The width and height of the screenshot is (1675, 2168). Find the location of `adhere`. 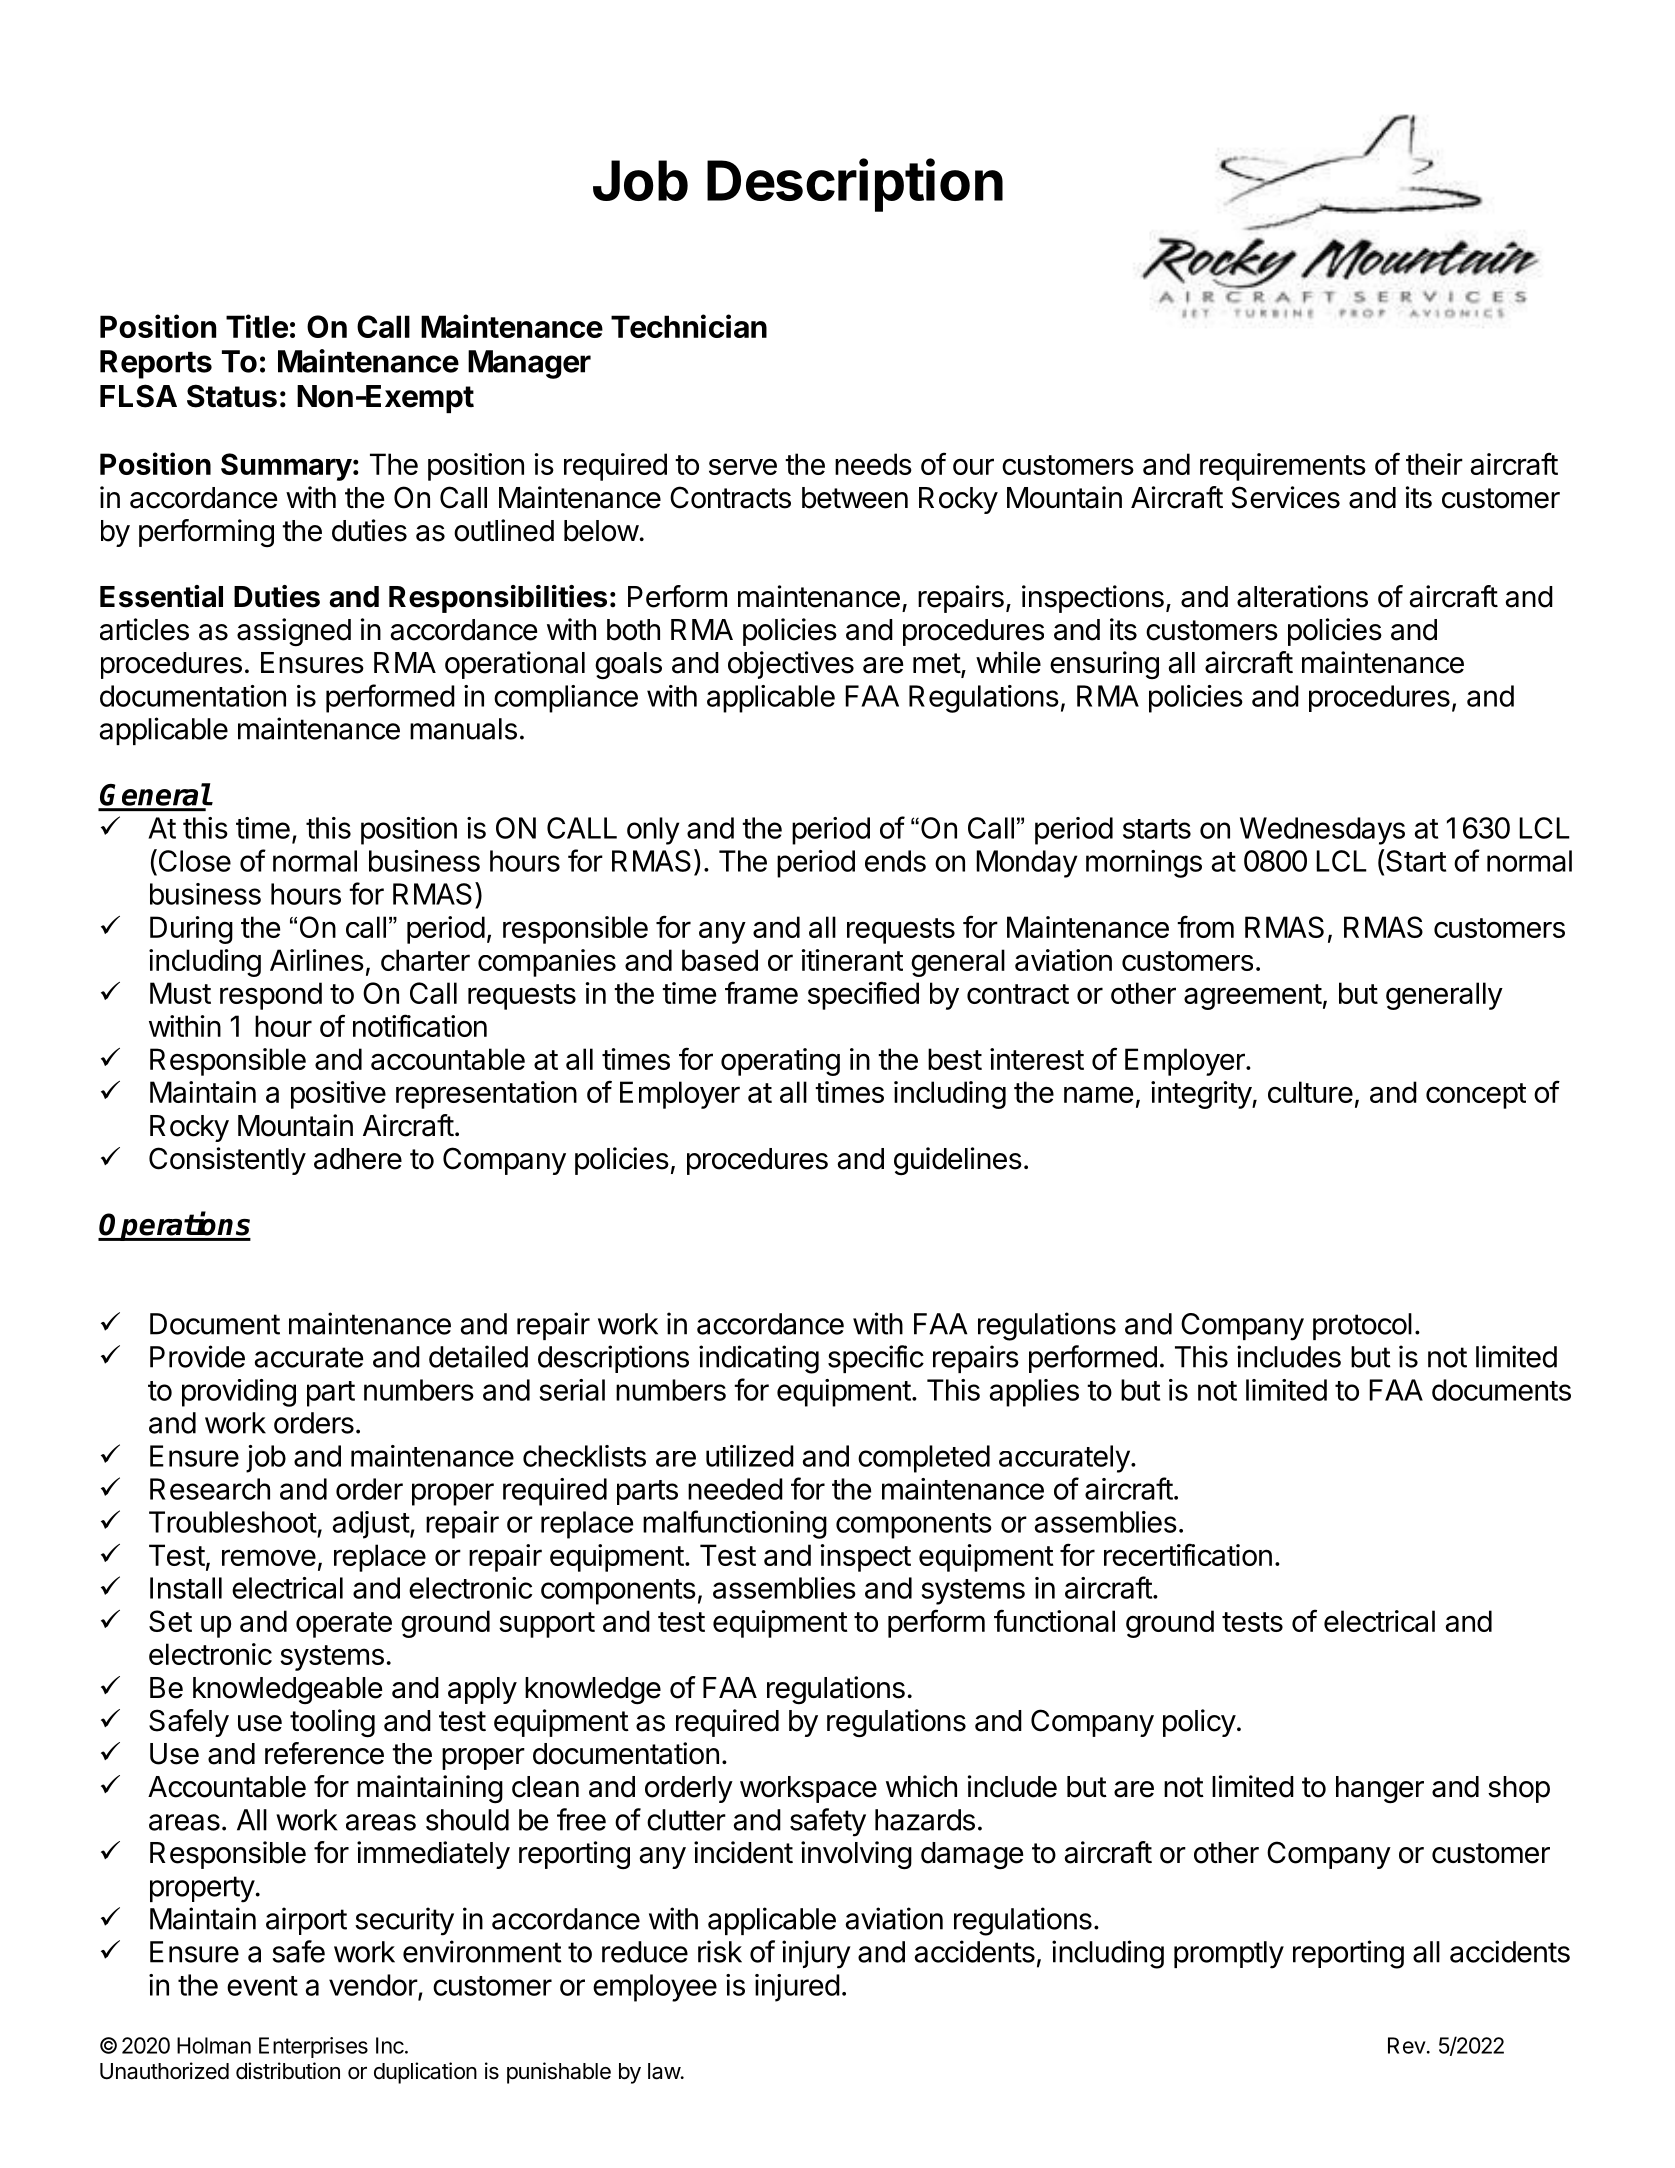

adhere is located at coordinates (358, 1159).
